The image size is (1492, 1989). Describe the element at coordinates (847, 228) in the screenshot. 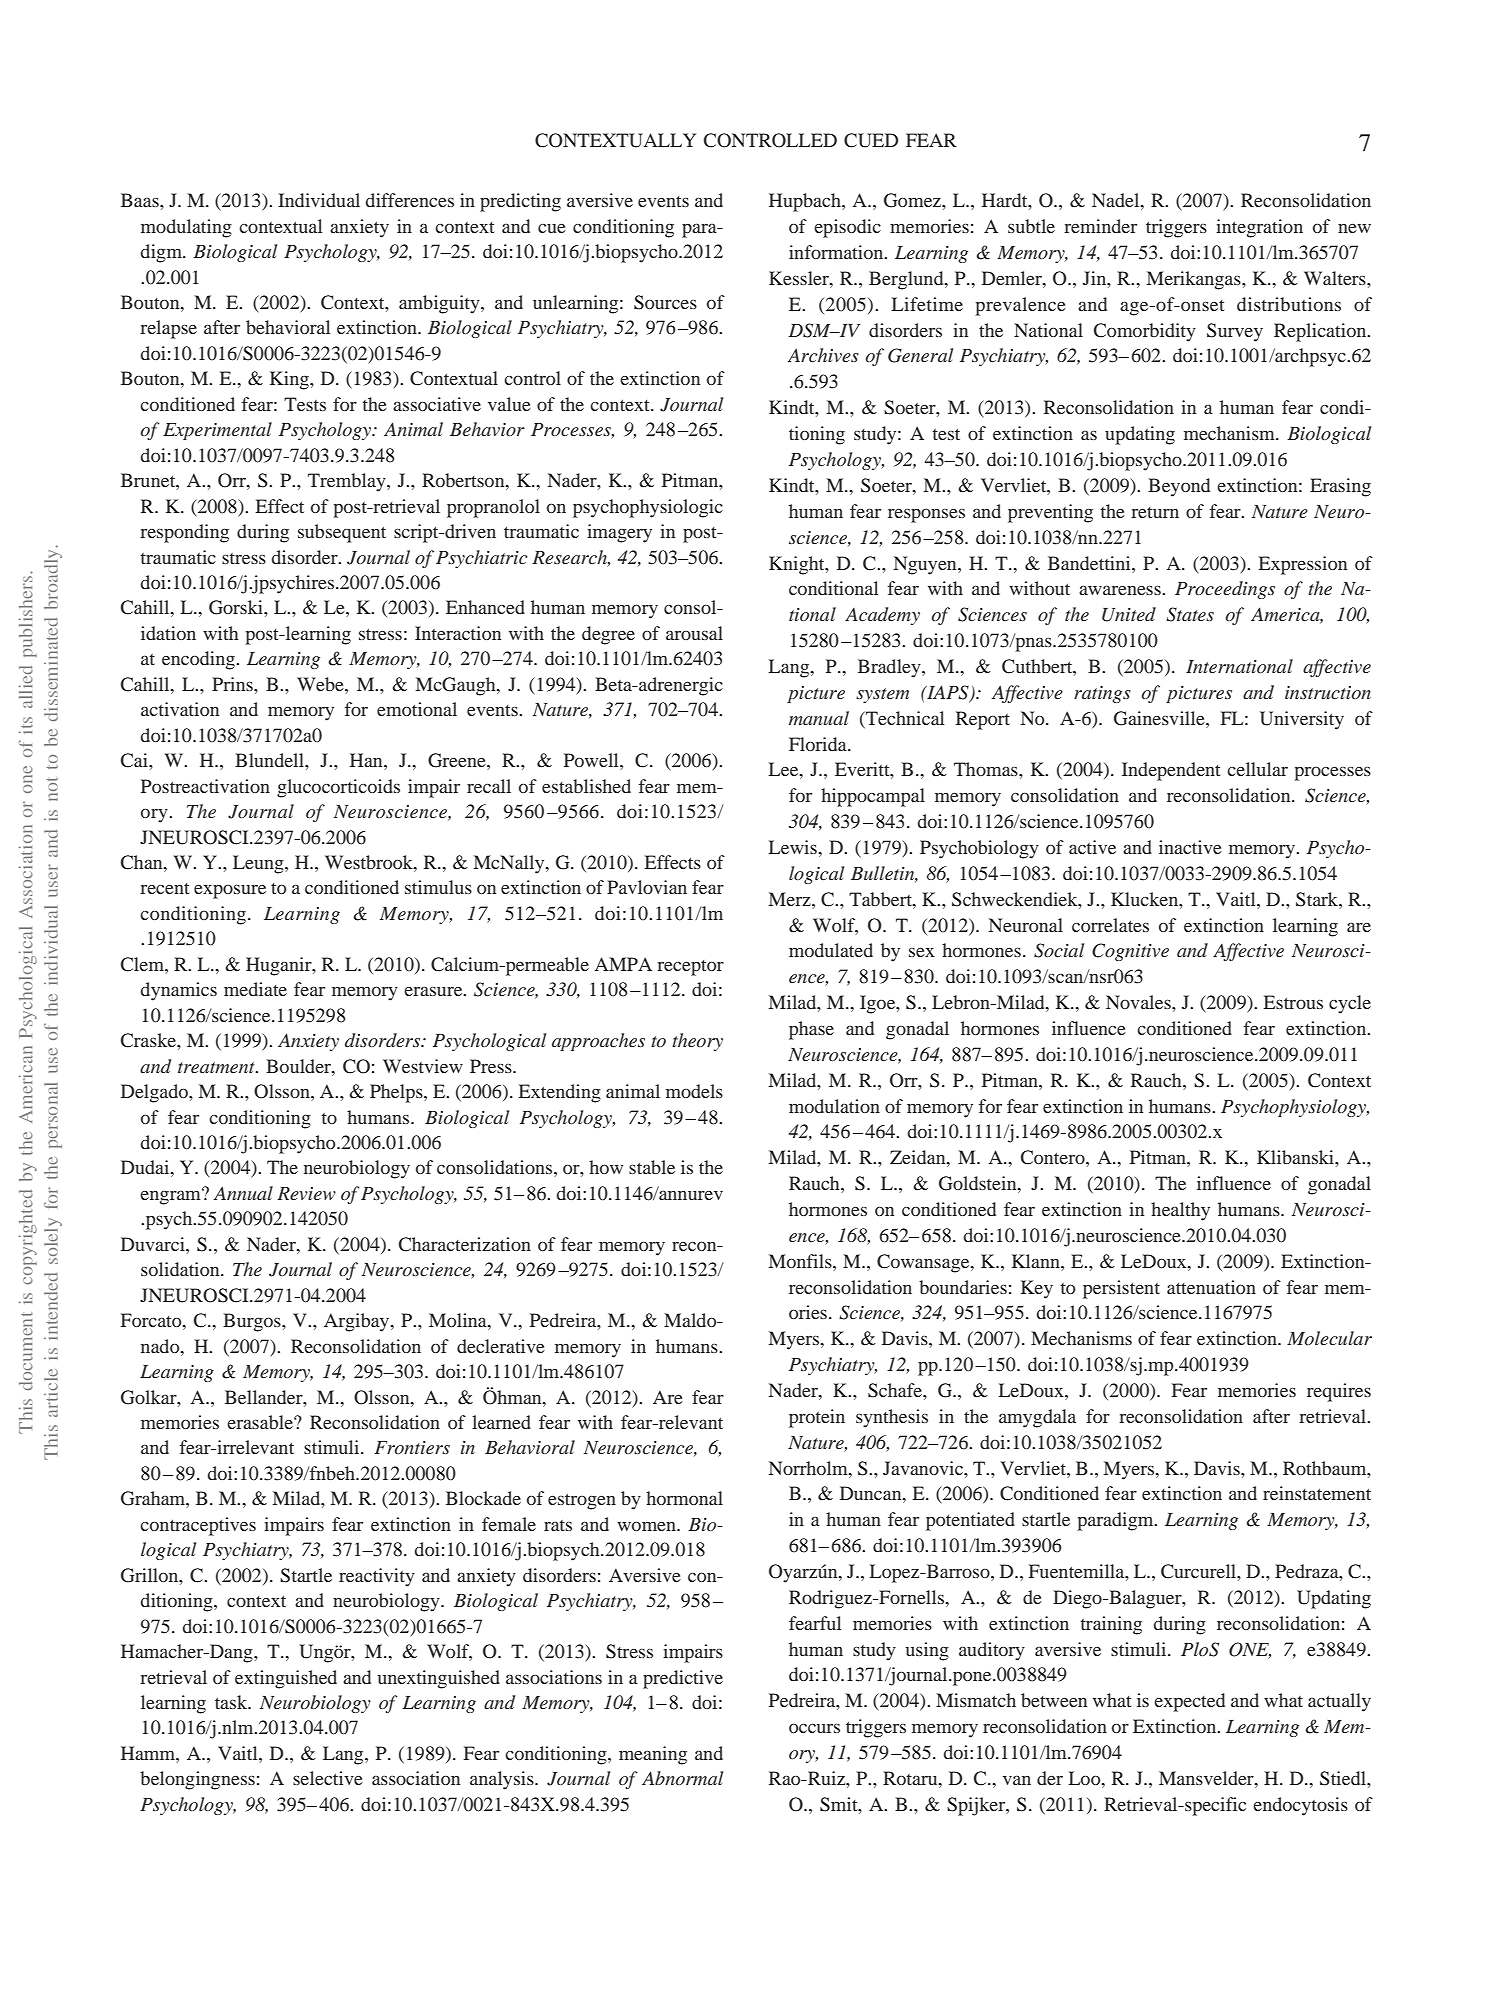

I see `episodic` at that location.
